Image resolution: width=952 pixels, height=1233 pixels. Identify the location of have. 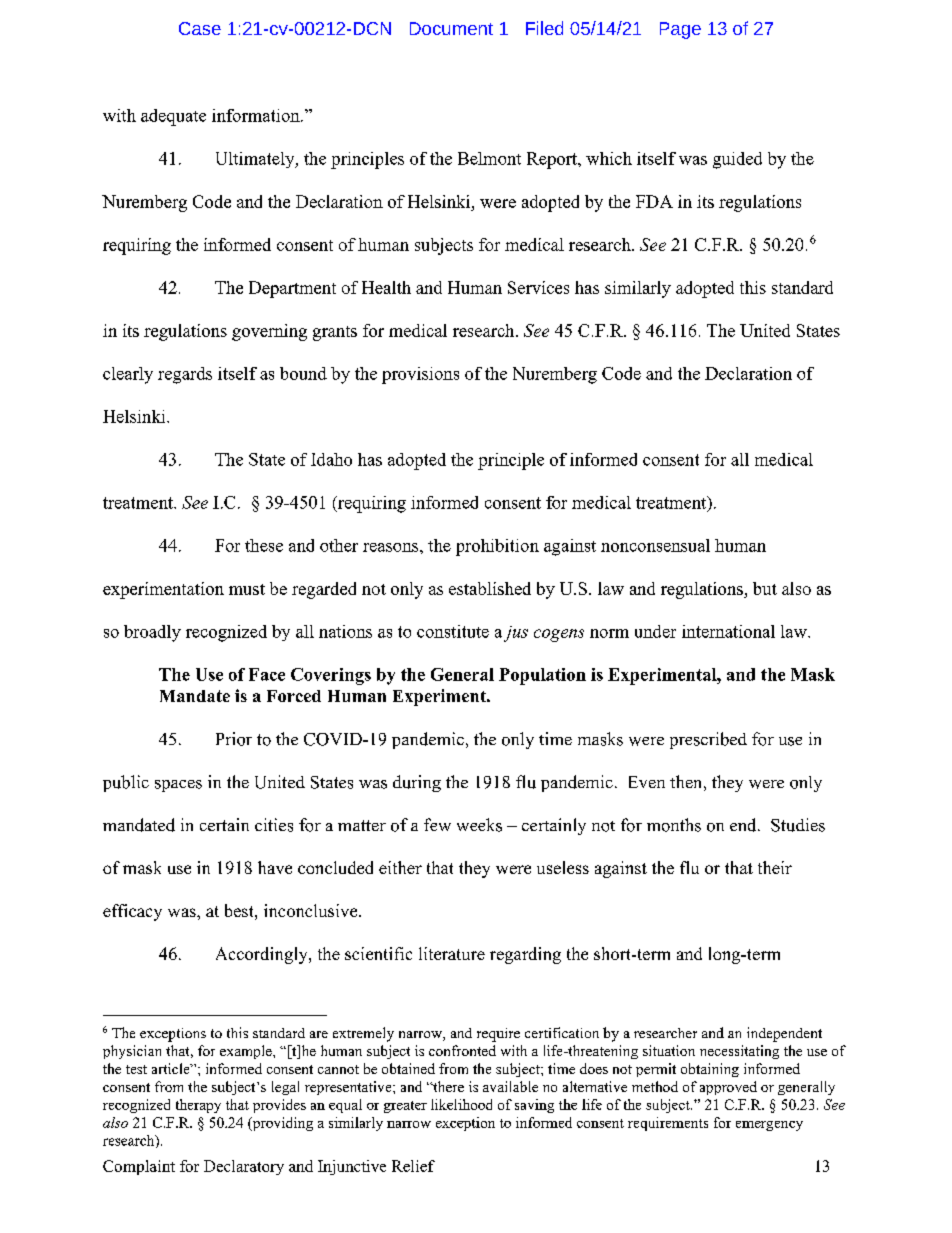
(275, 867).
